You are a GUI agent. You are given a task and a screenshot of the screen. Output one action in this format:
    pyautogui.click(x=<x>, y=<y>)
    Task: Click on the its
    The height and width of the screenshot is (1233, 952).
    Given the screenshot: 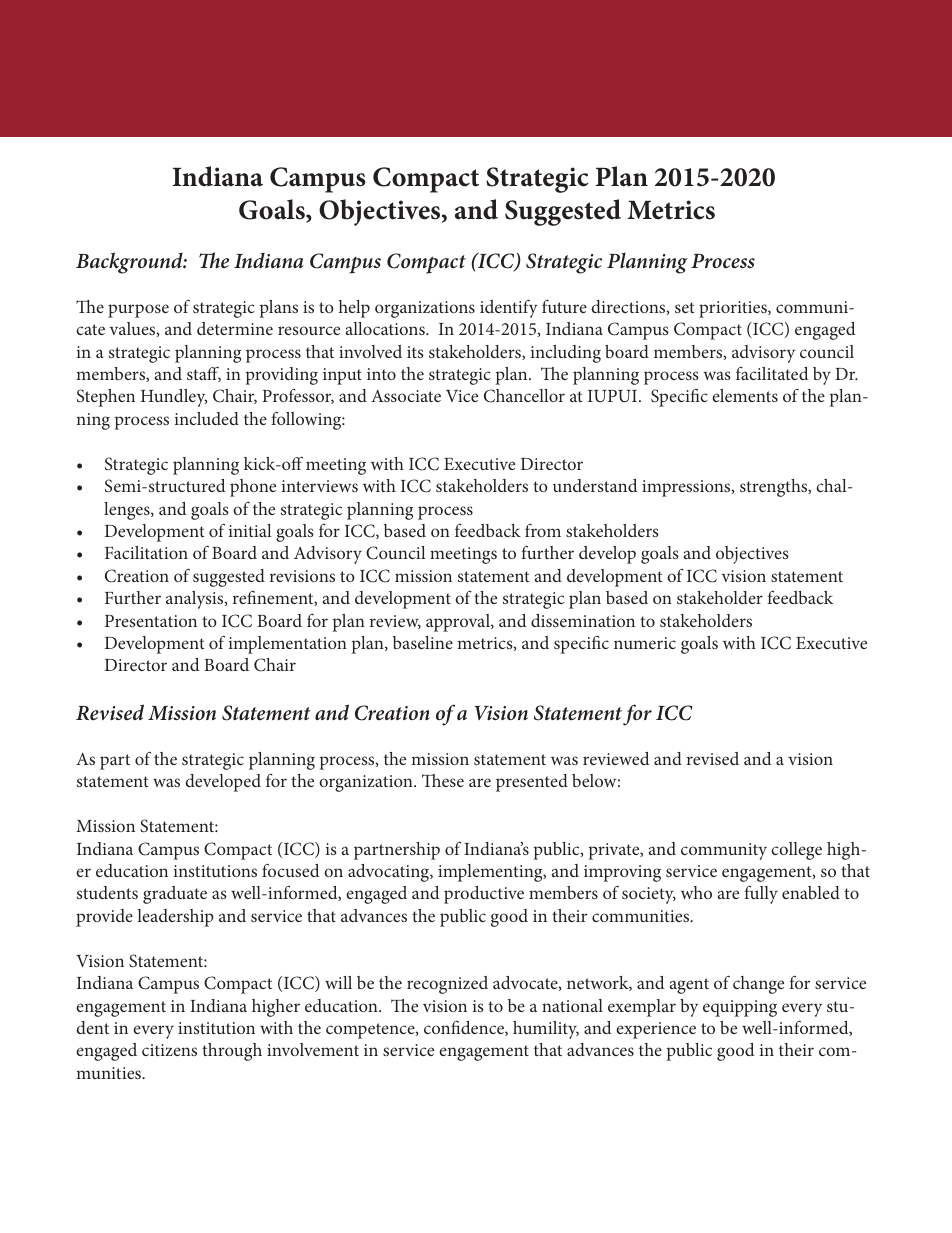 What is the action you would take?
    pyautogui.click(x=415, y=352)
